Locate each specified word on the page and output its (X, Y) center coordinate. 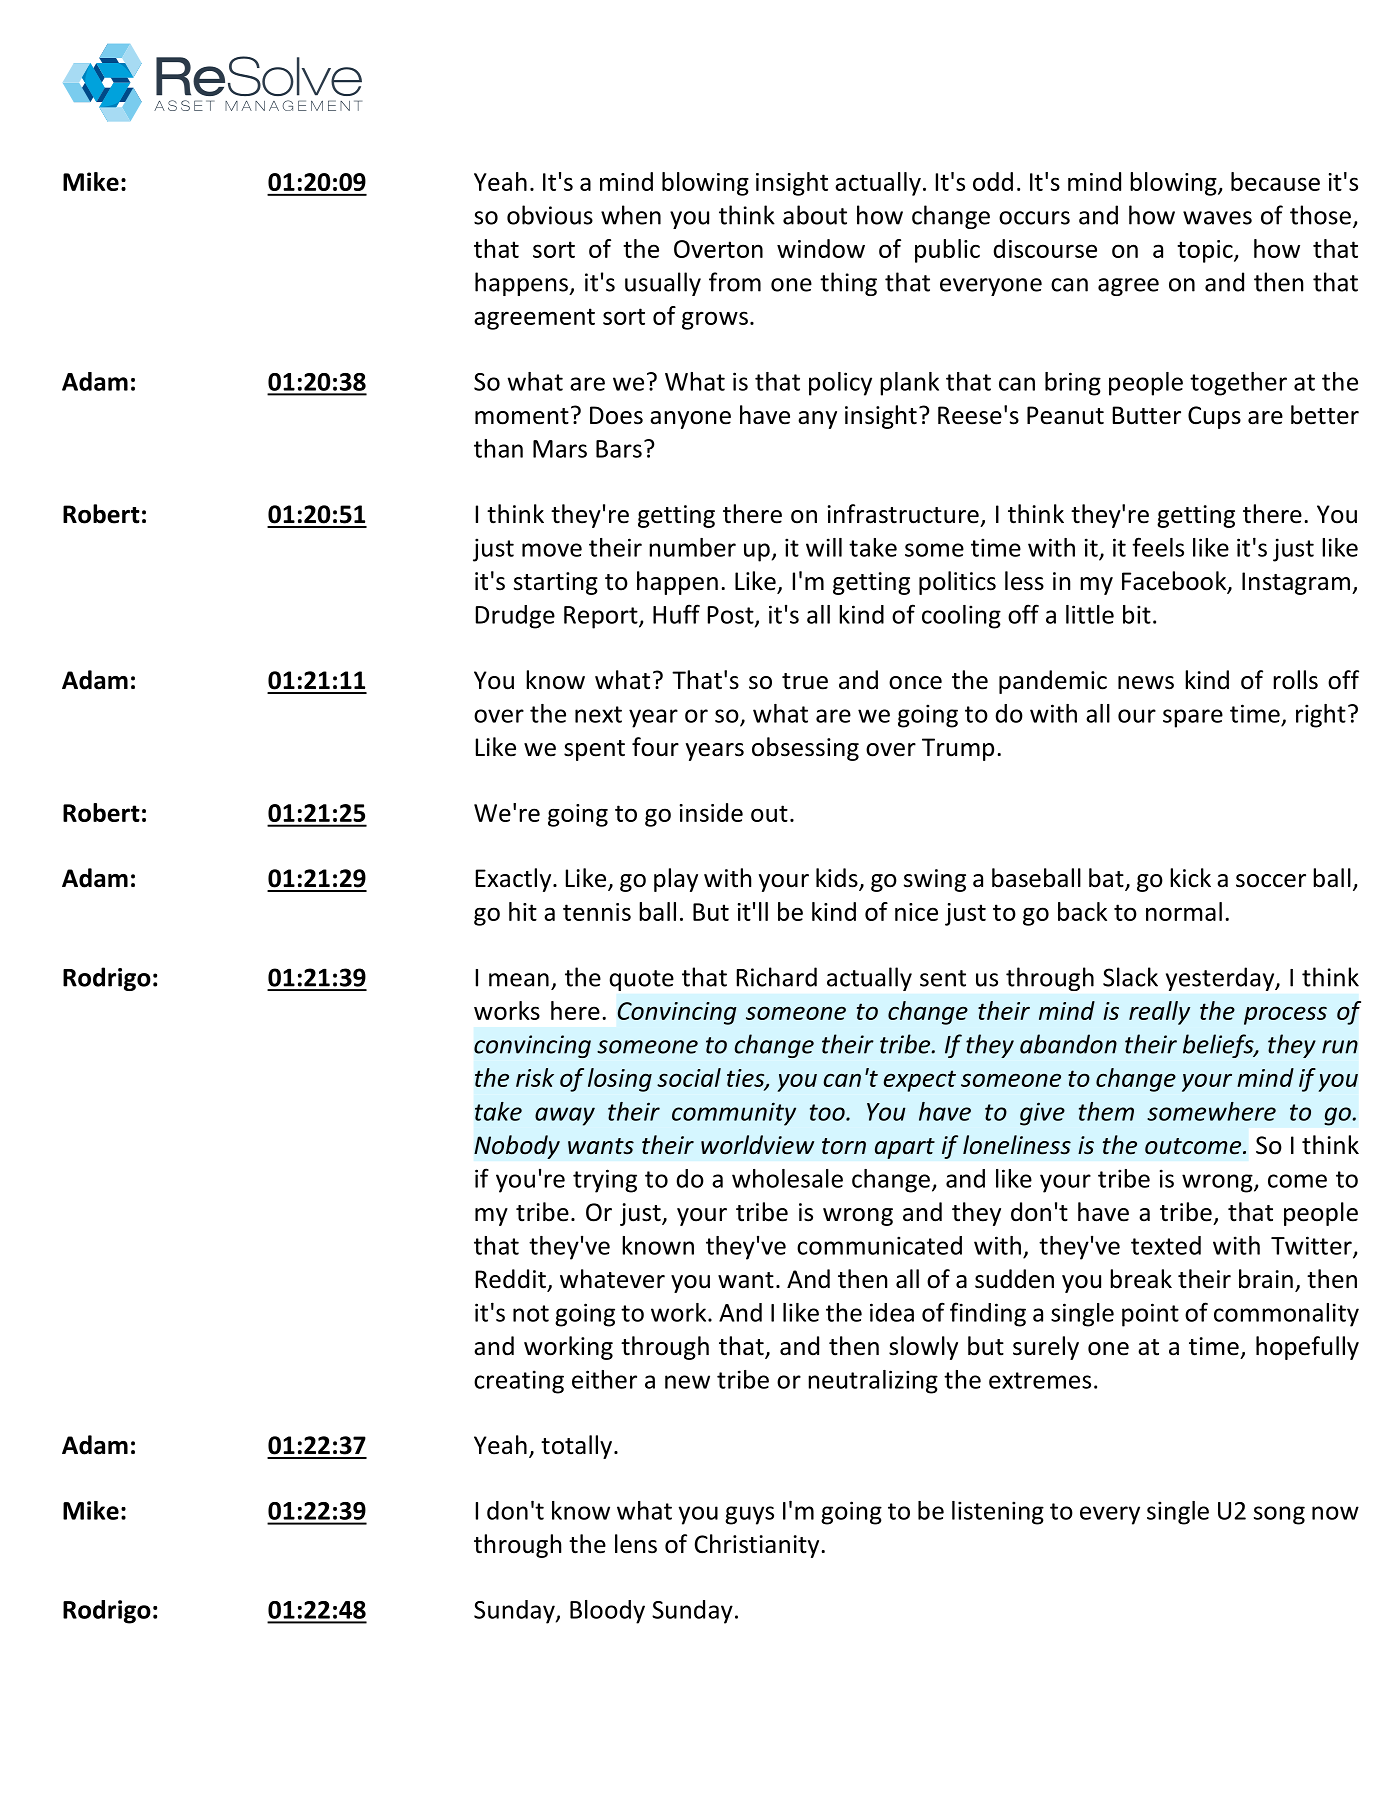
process (1285, 1015)
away (565, 1116)
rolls (1295, 680)
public (947, 251)
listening (998, 1513)
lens (636, 1544)
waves (1217, 218)
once (915, 683)
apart (905, 1148)
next (598, 714)
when (631, 215)
